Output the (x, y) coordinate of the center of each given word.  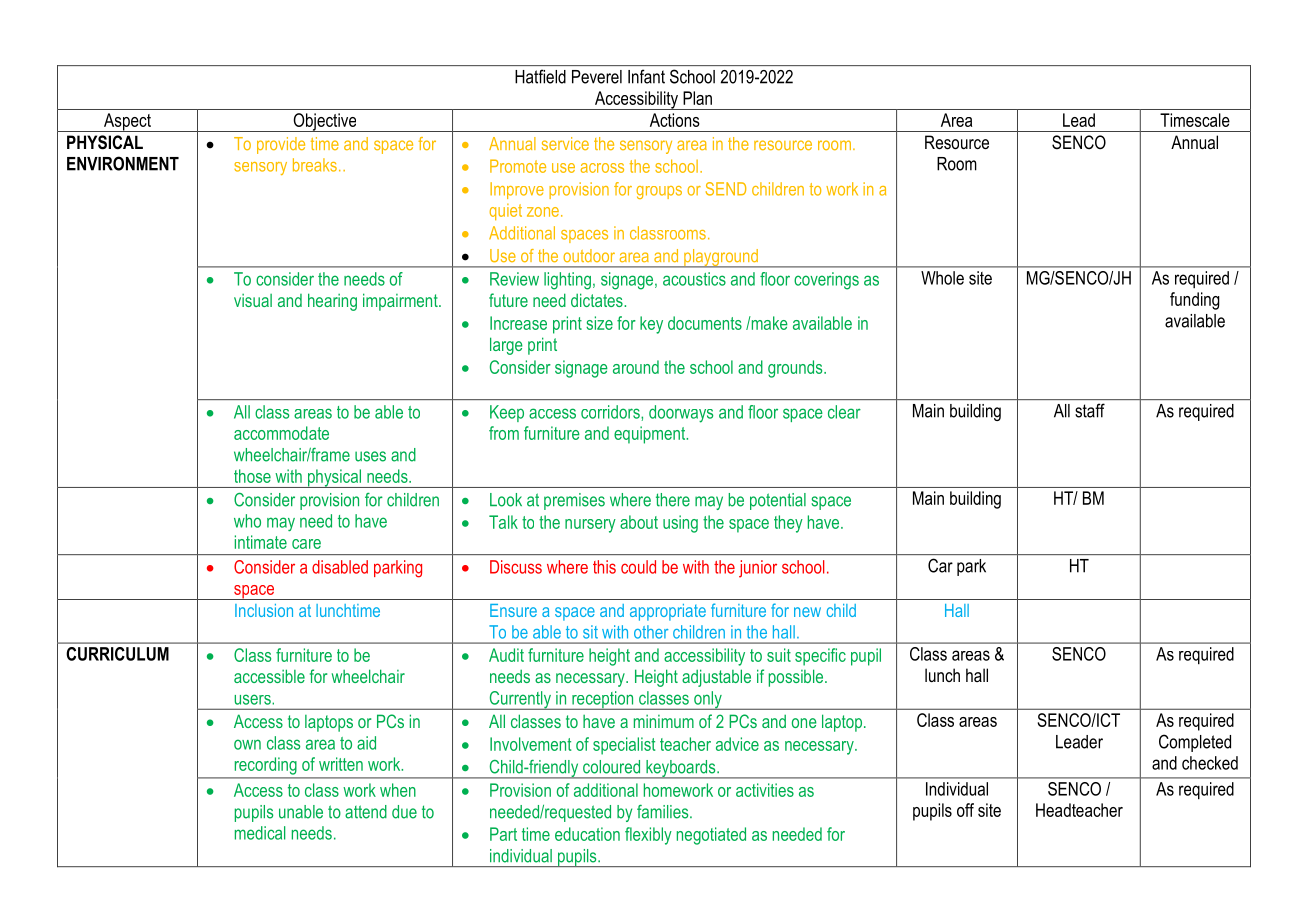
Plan (697, 98)
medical (260, 833)
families (664, 812)
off (965, 810)
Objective (325, 122)
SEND (726, 189)
